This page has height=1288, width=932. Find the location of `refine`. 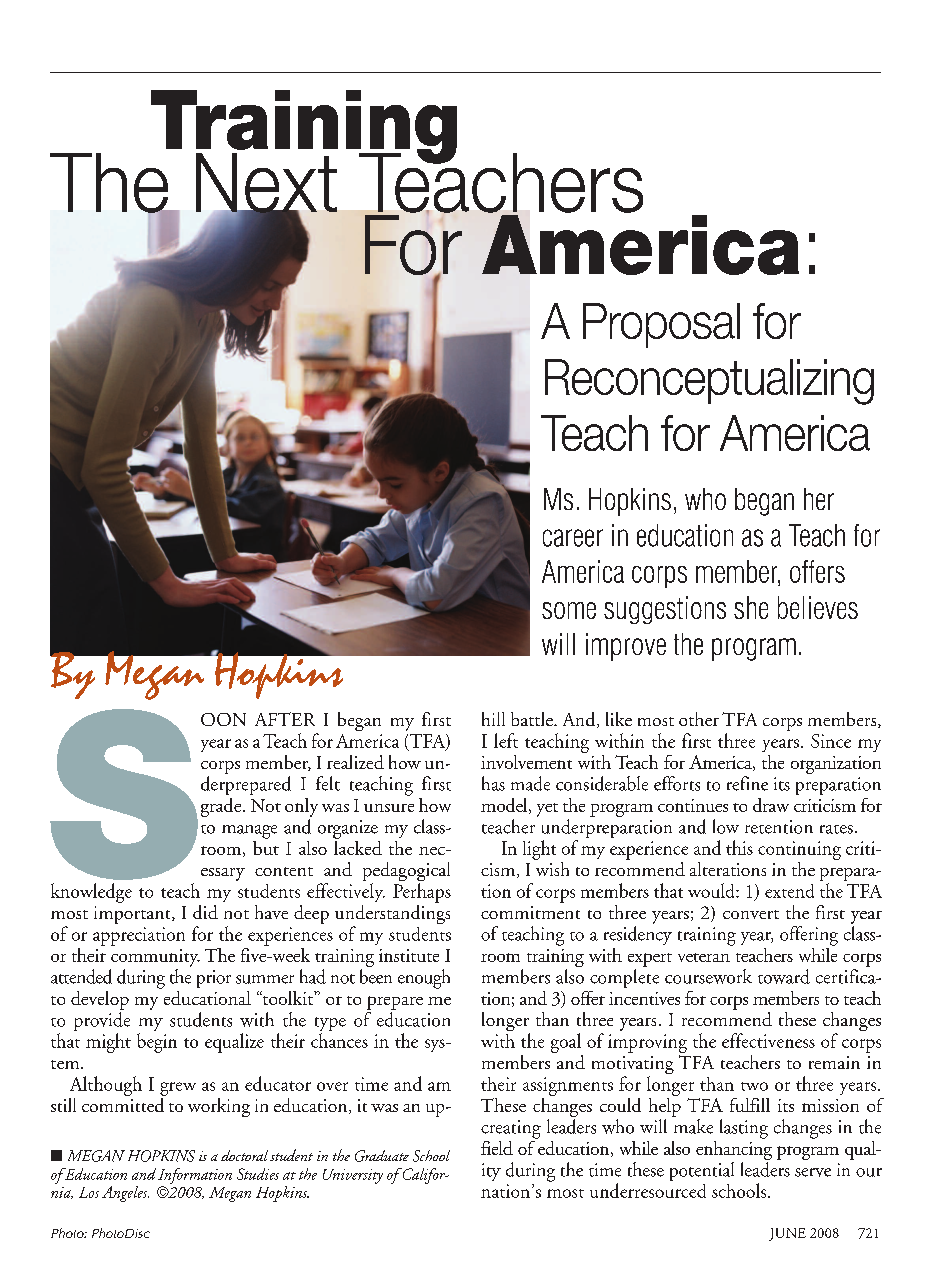

refine is located at coordinates (747, 783).
